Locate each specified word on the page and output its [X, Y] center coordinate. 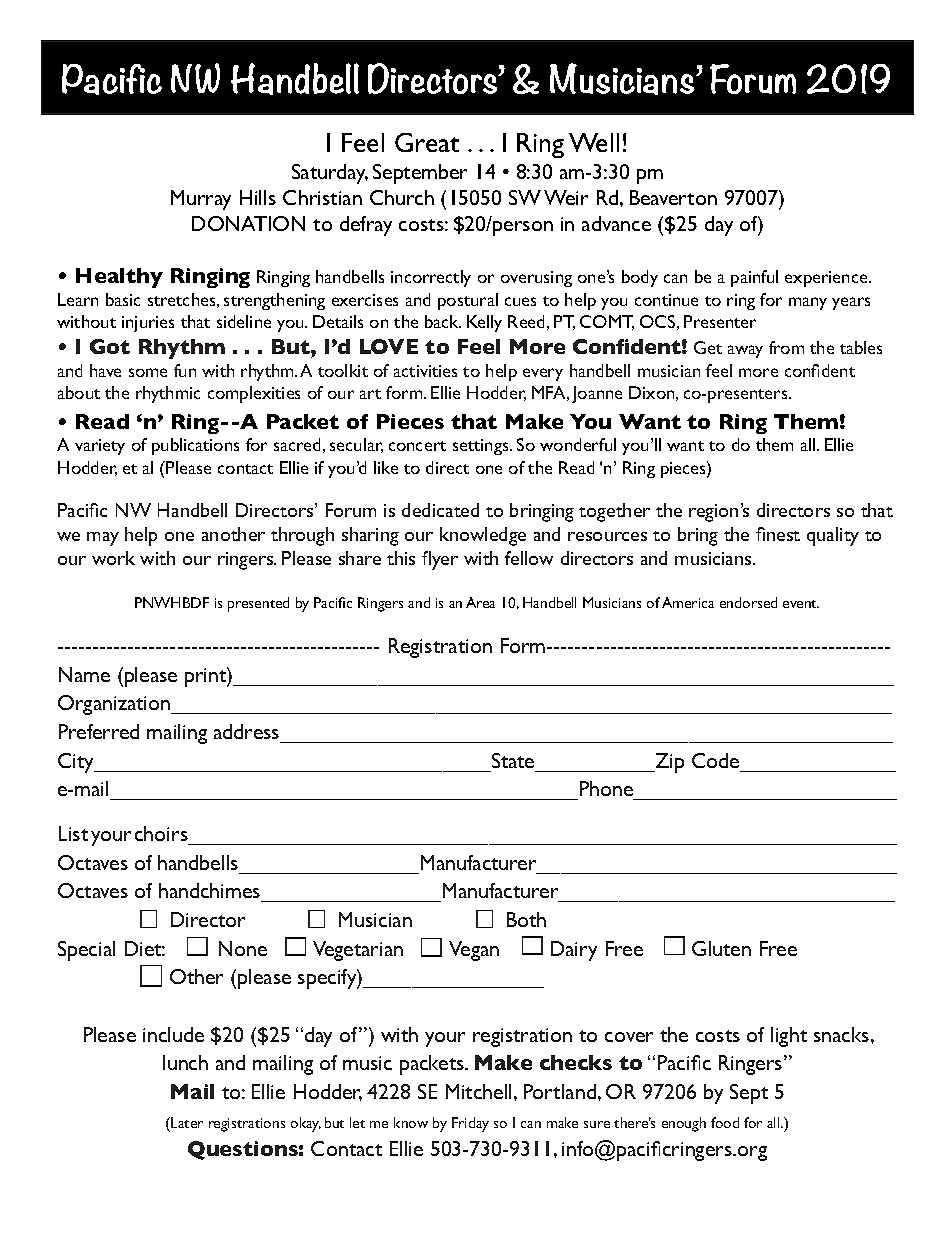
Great [427, 142]
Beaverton [673, 197]
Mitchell [480, 1091]
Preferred [99, 731]
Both [526, 919]
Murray [201, 200]
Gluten [721, 948]
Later [186, 1122]
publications [195, 446]
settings [482, 447]
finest [778, 534]
